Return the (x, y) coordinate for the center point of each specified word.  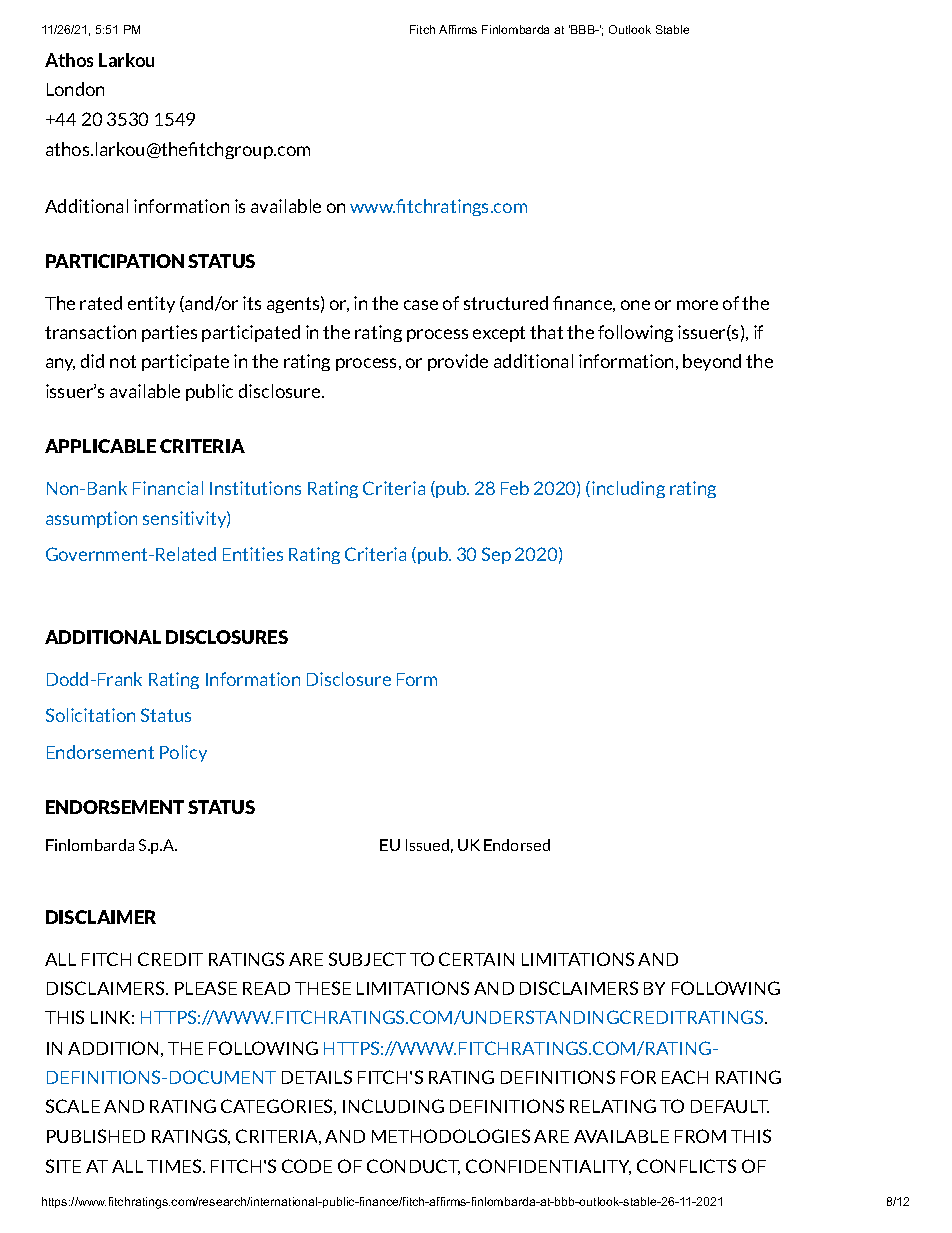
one (635, 305)
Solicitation (90, 715)
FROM (700, 1136)
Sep (496, 555)
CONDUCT (413, 1167)
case (421, 305)
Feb (515, 488)
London (75, 89)
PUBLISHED (96, 1136)
